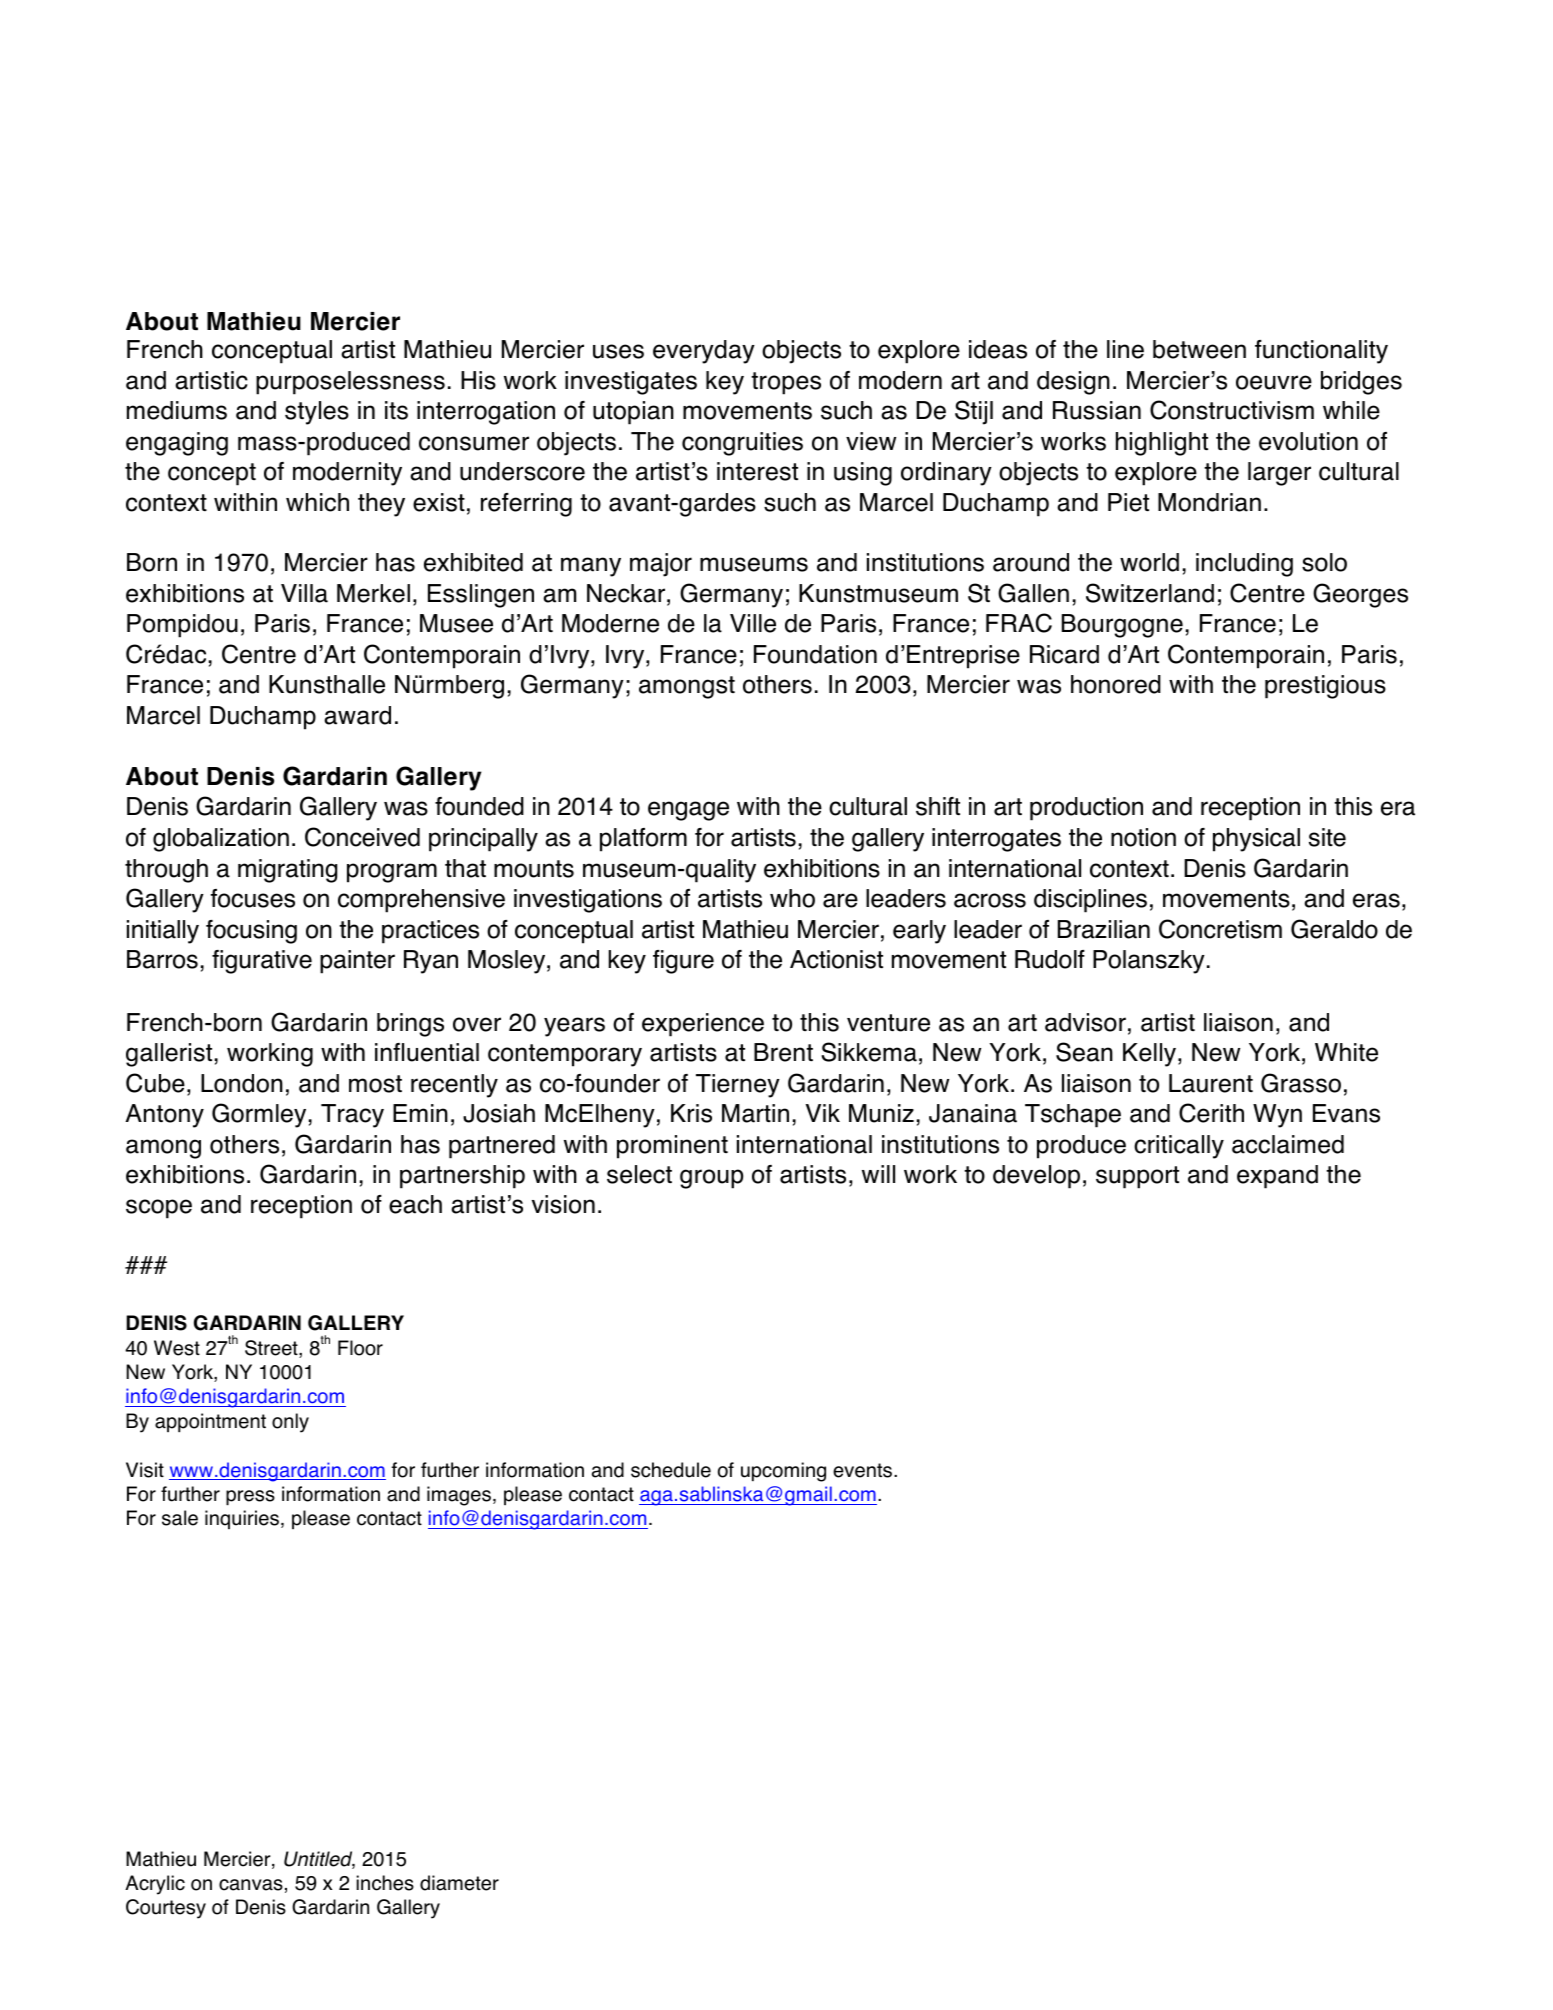  I want to click on Constructivism, so click(1232, 410).
